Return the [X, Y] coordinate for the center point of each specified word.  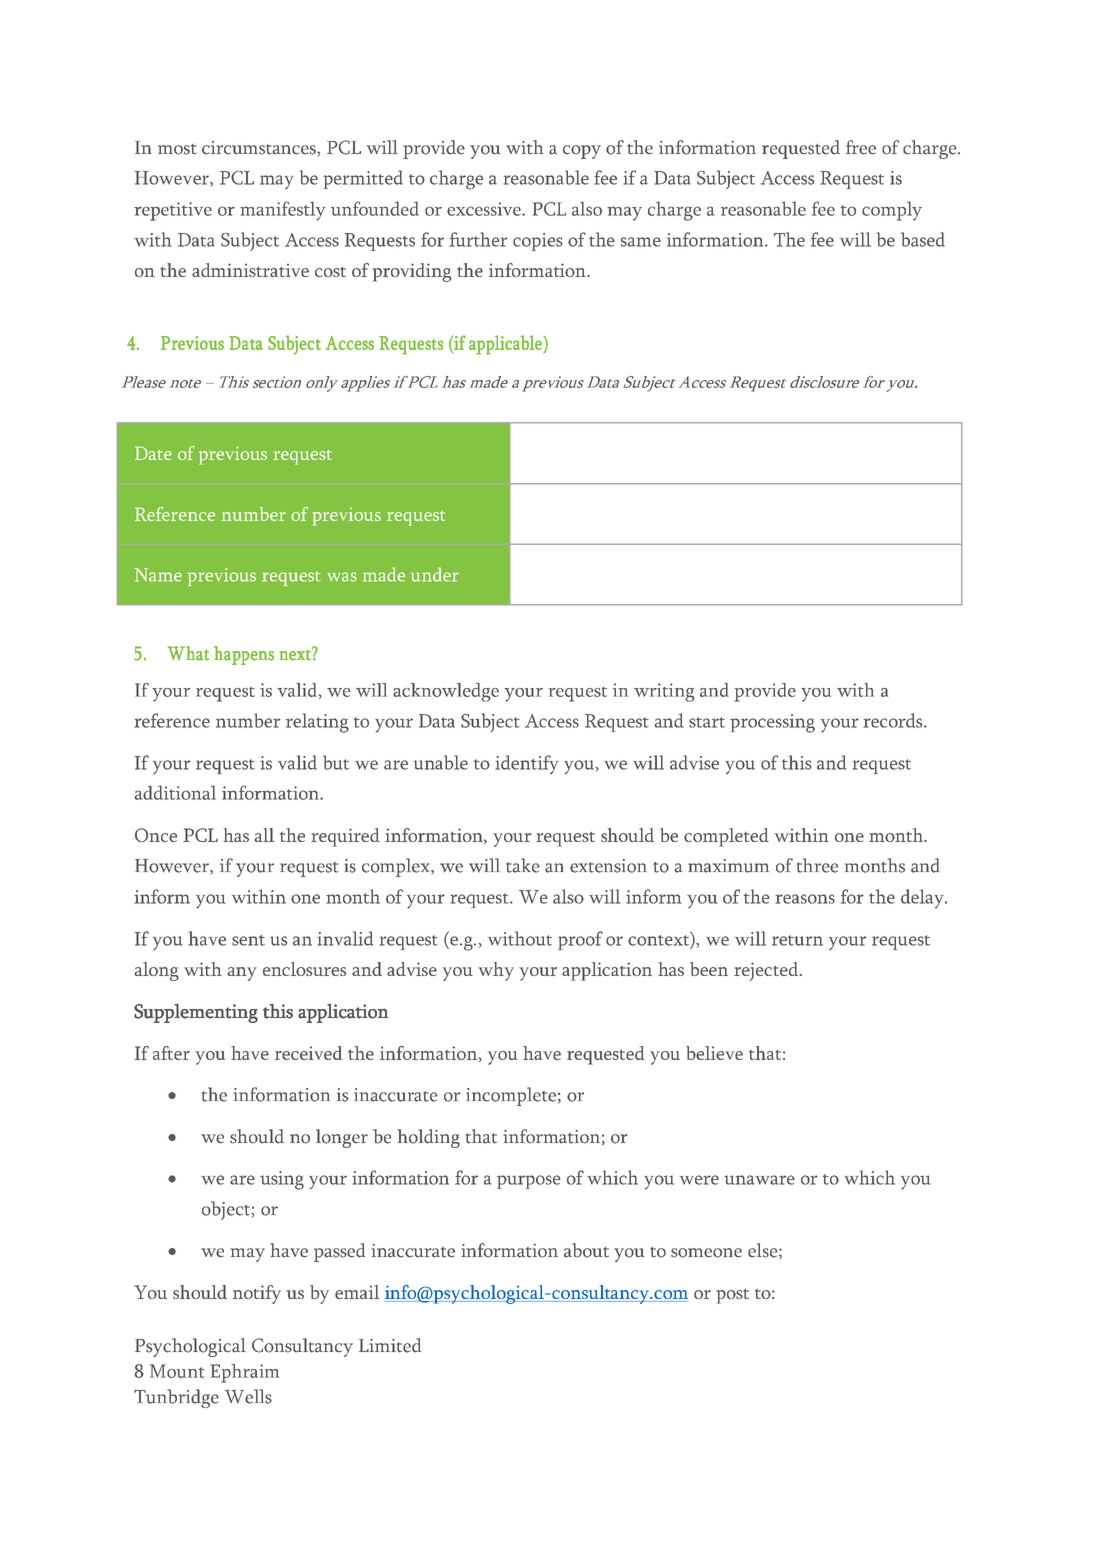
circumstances [260, 148]
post [732, 1296]
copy [582, 152]
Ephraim [244, 1373]
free [861, 147]
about [586, 1250]
